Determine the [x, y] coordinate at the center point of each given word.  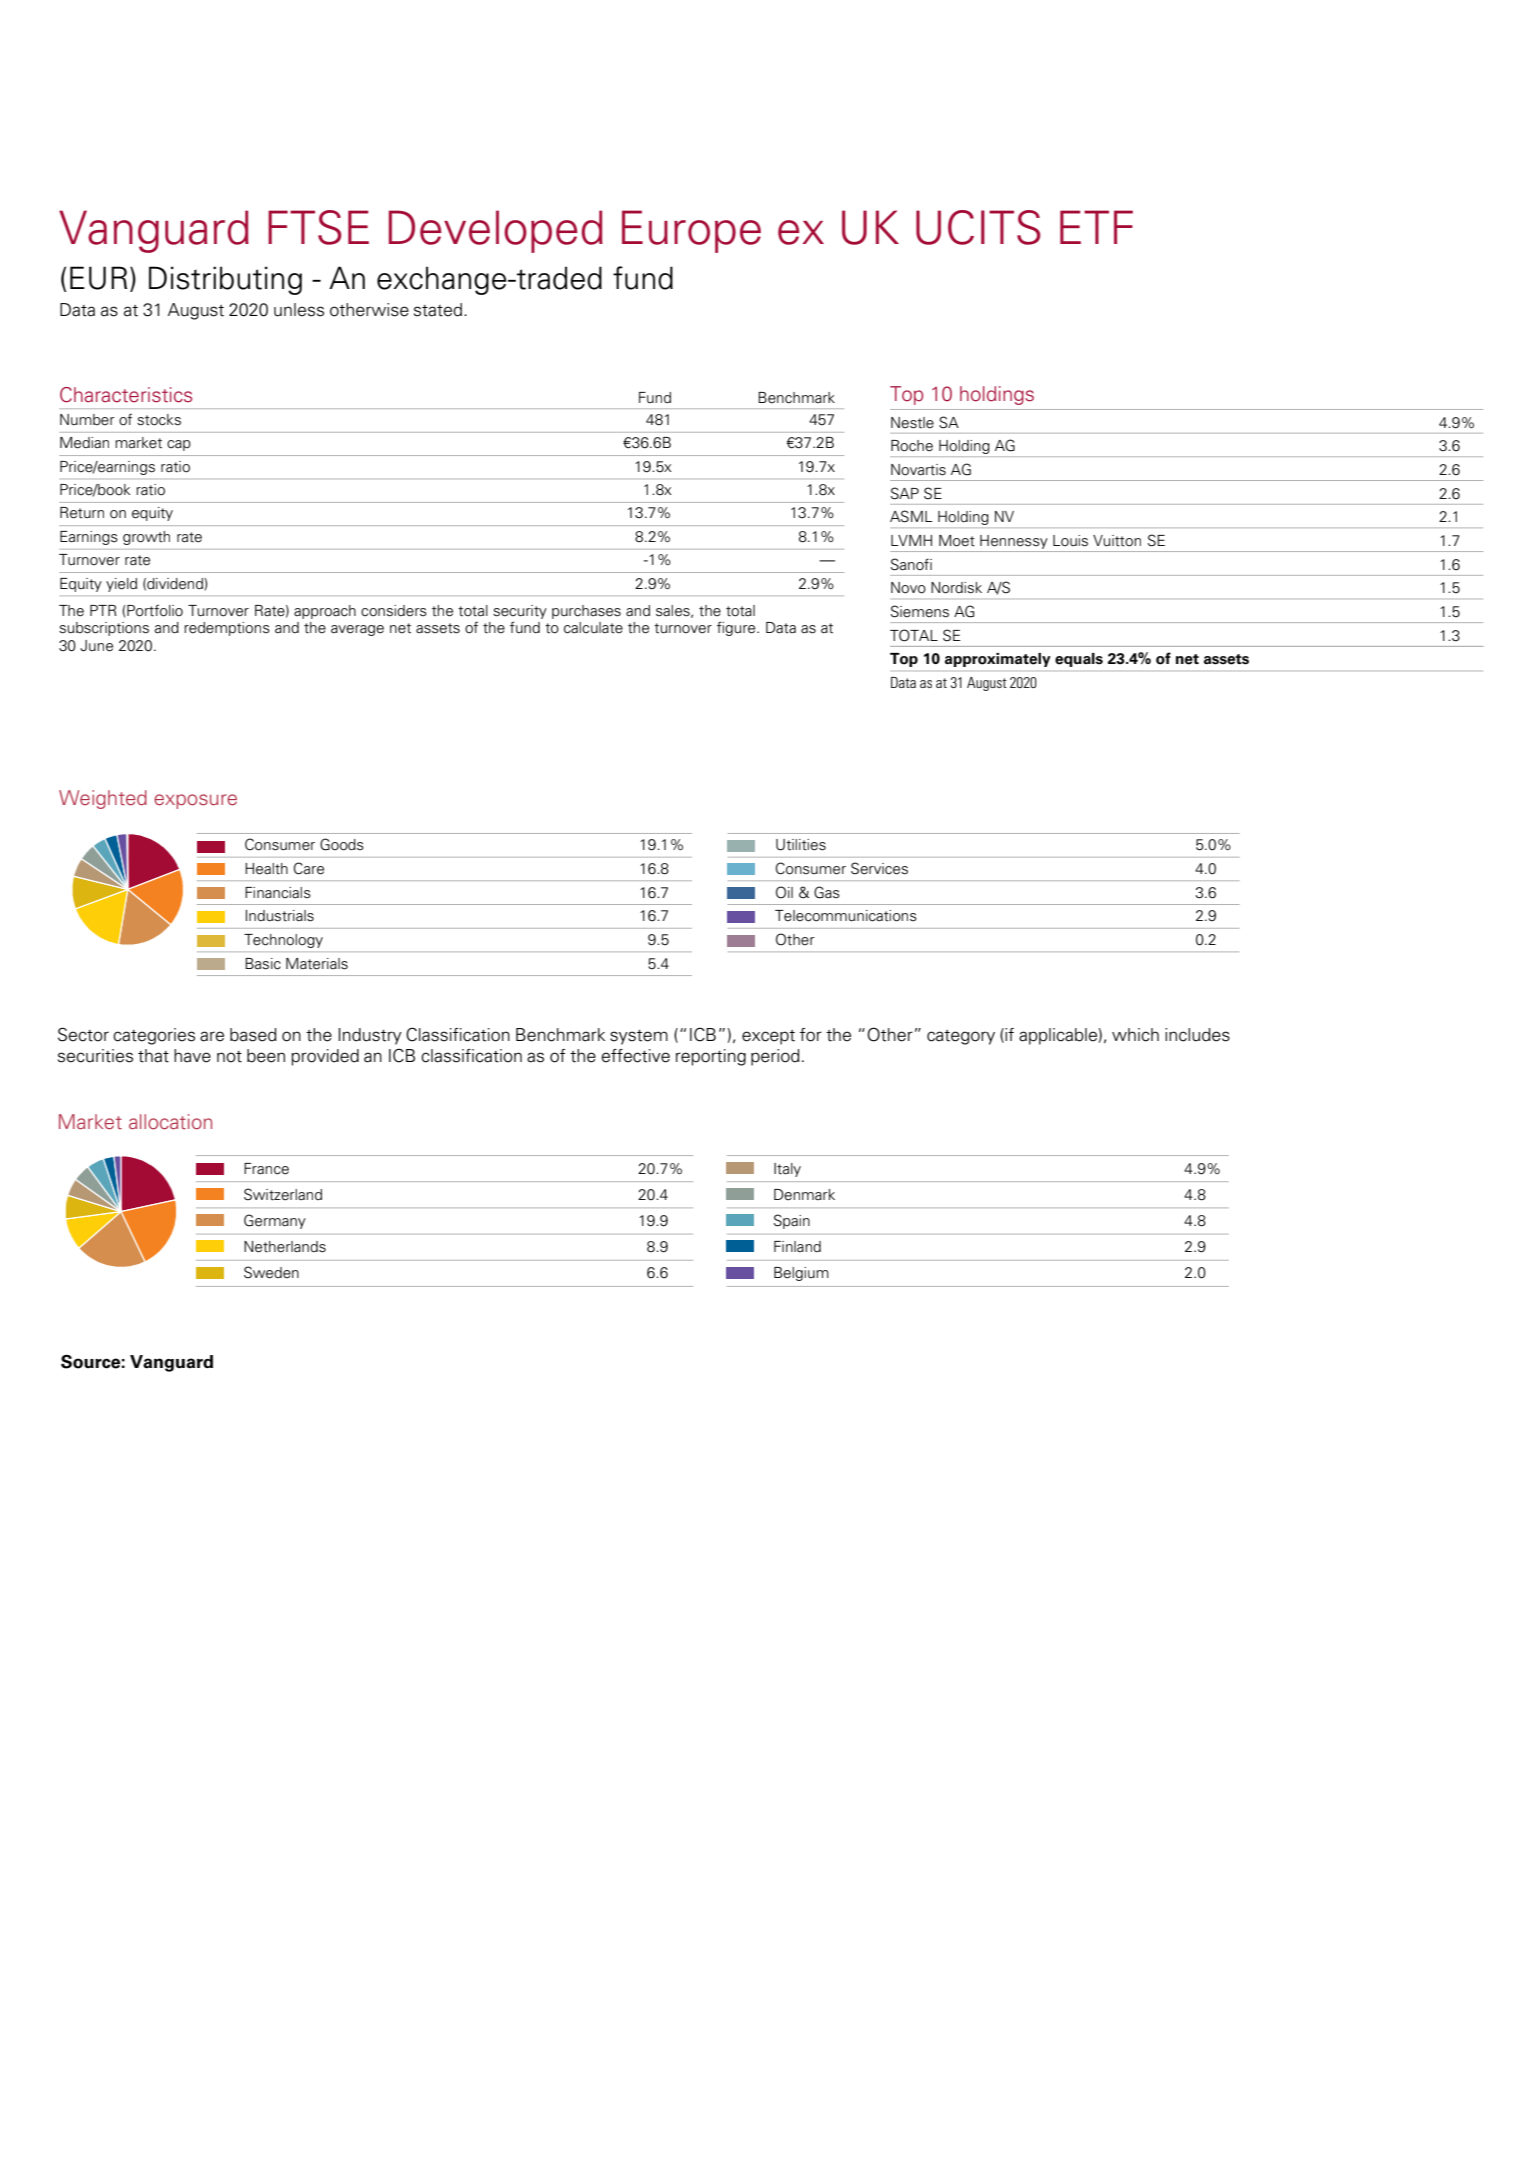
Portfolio [155, 610]
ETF [1096, 227]
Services [879, 868]
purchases [586, 612]
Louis [1070, 541]
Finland [797, 1247]
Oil [784, 892]
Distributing [225, 280]
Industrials [280, 916]
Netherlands [285, 1247]
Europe [691, 231]
